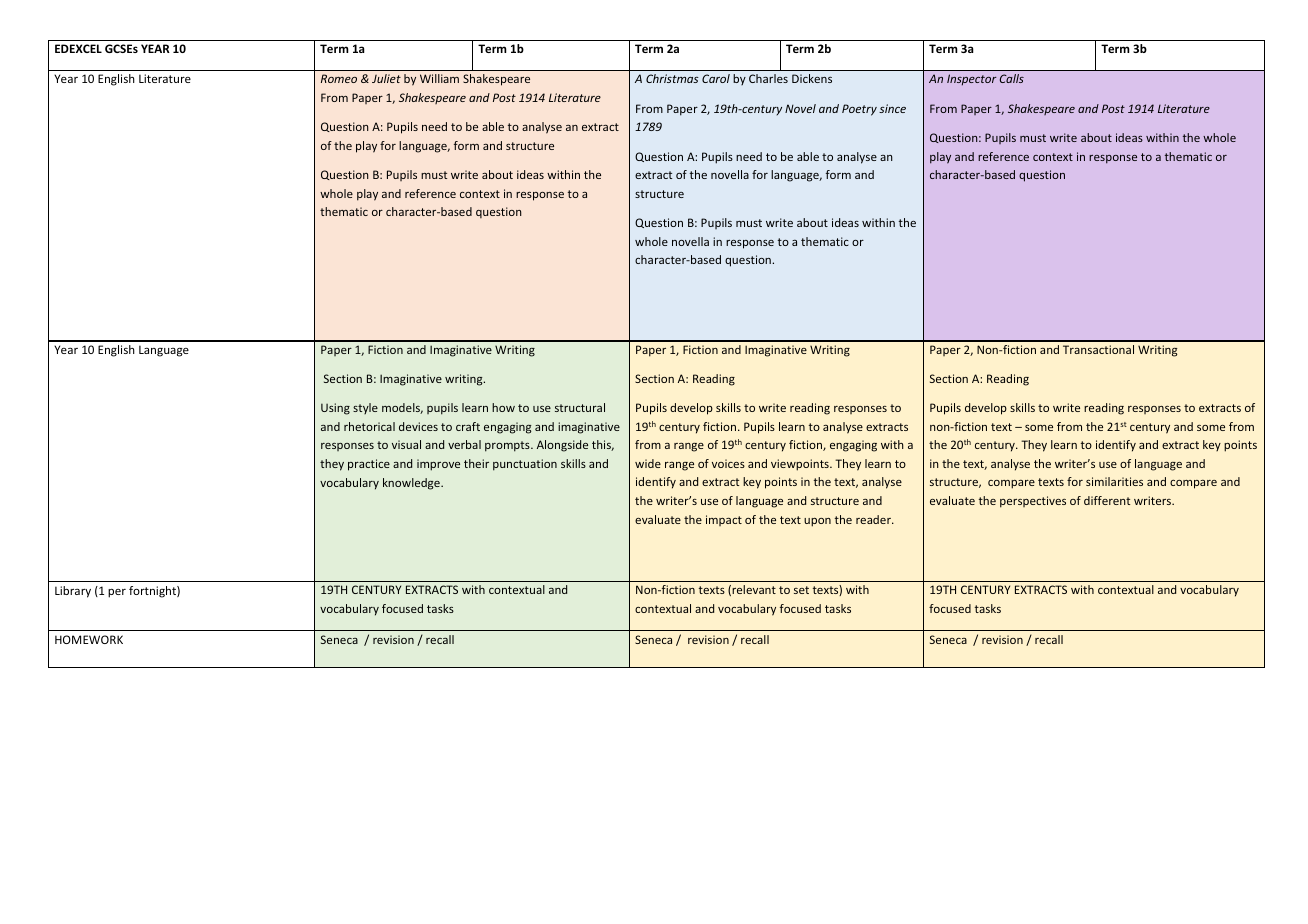  Describe the element at coordinates (972, 80) in the screenshot. I see `Inspector` at that location.
